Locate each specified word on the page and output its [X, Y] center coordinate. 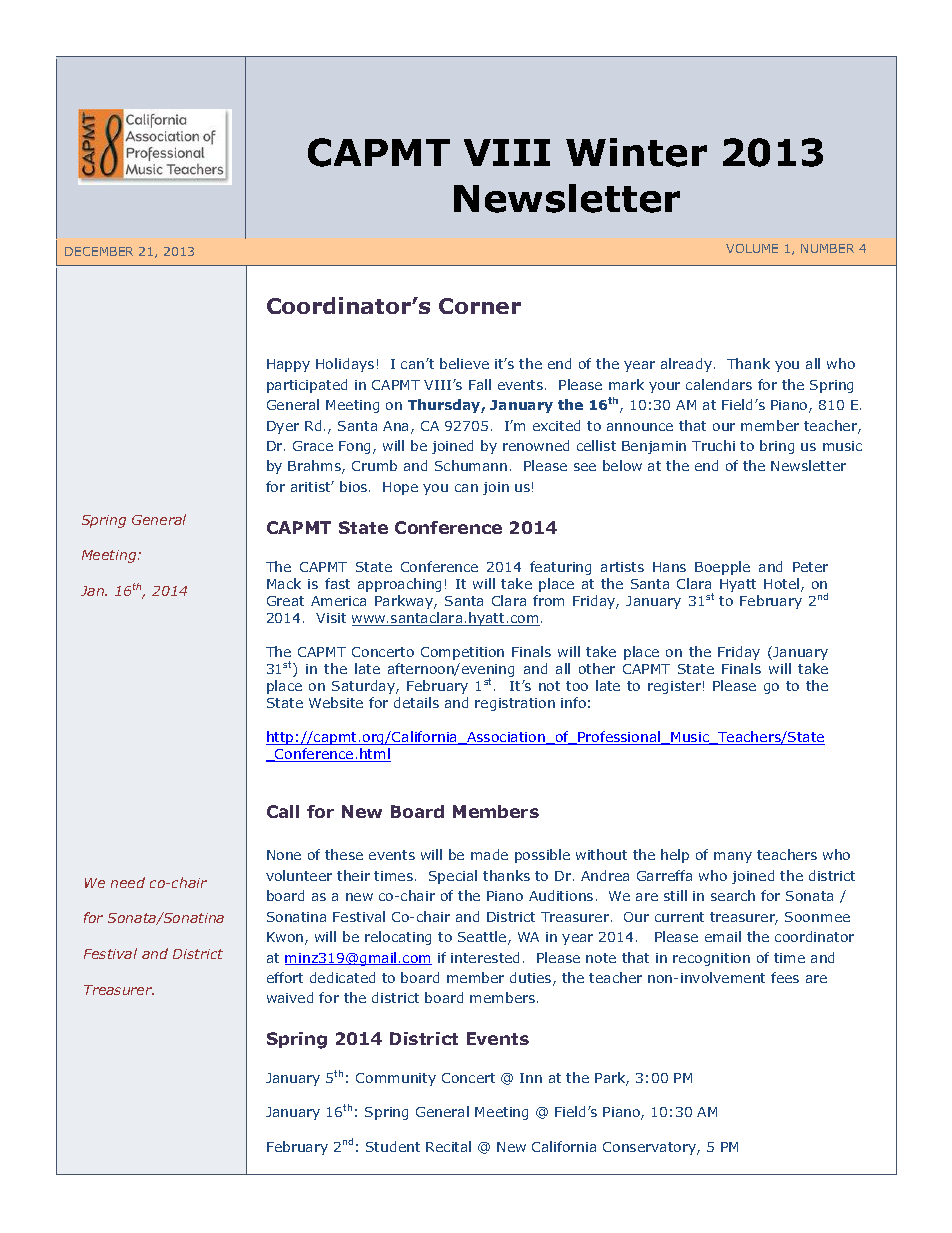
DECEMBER [99, 251]
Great [285, 601]
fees [785, 977]
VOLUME [752, 248]
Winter [636, 152]
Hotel [783, 585]
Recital [448, 1146]
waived [290, 997]
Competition [462, 653]
